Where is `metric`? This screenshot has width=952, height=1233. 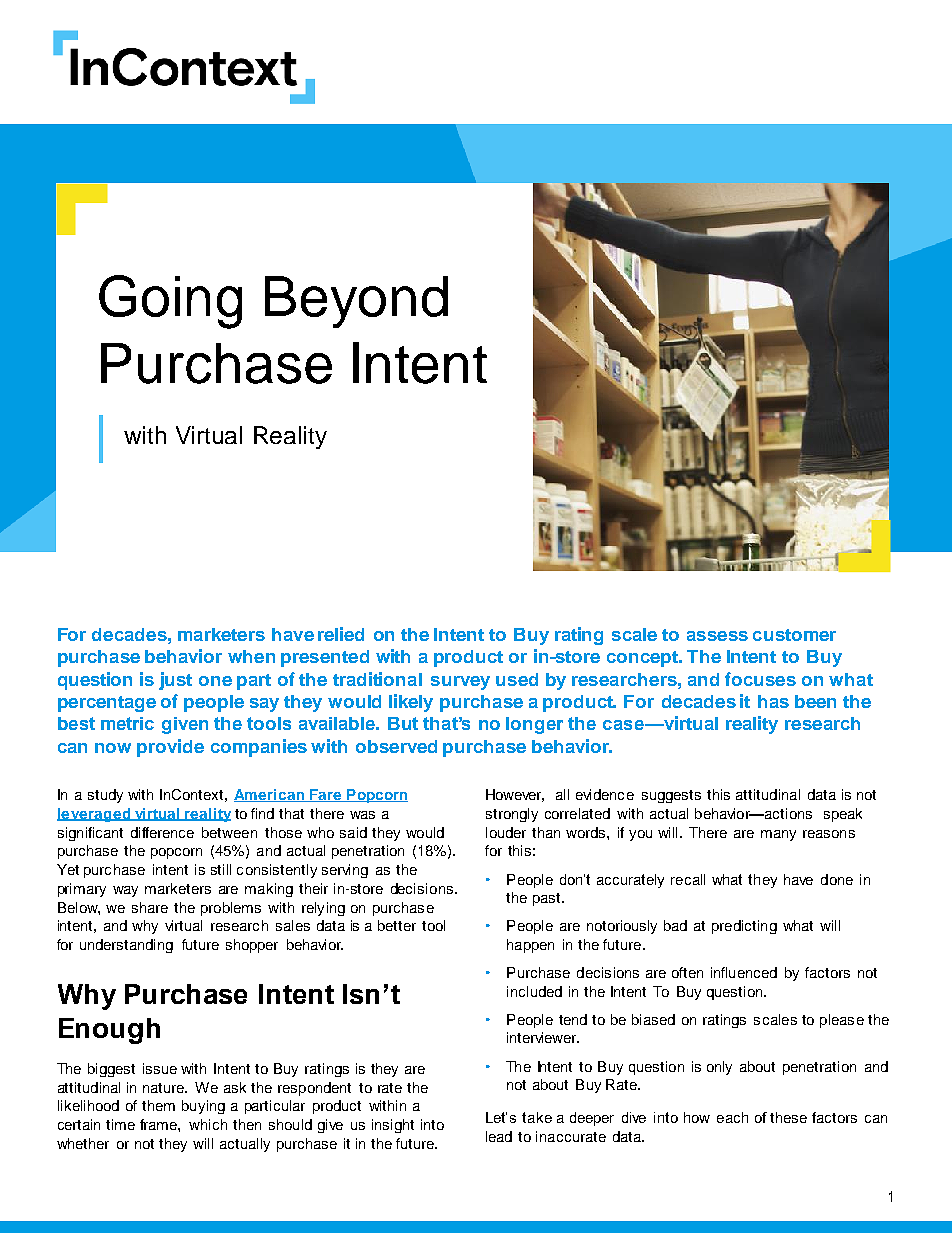
metric is located at coordinates (127, 723).
